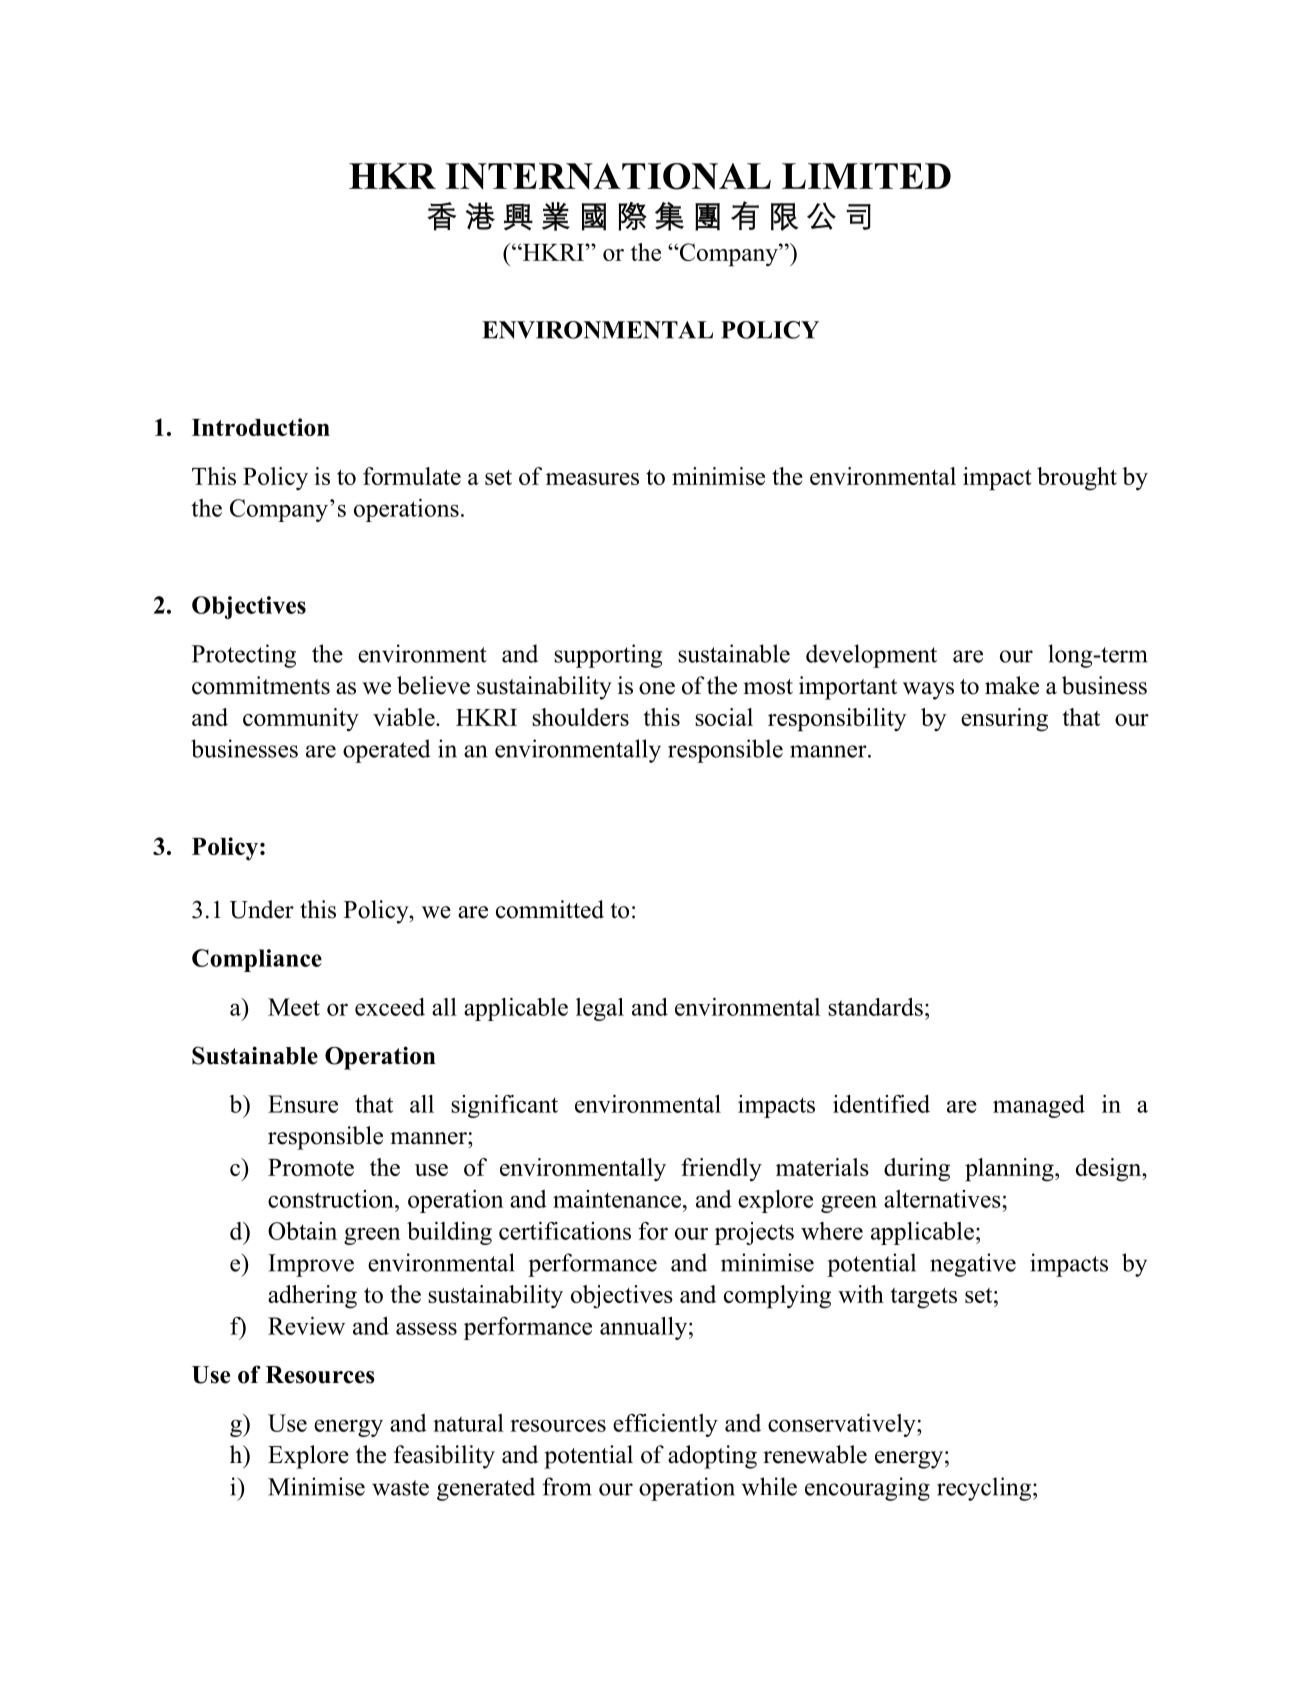  Describe the element at coordinates (400, 1488) in the screenshot. I see `waste` at that location.
